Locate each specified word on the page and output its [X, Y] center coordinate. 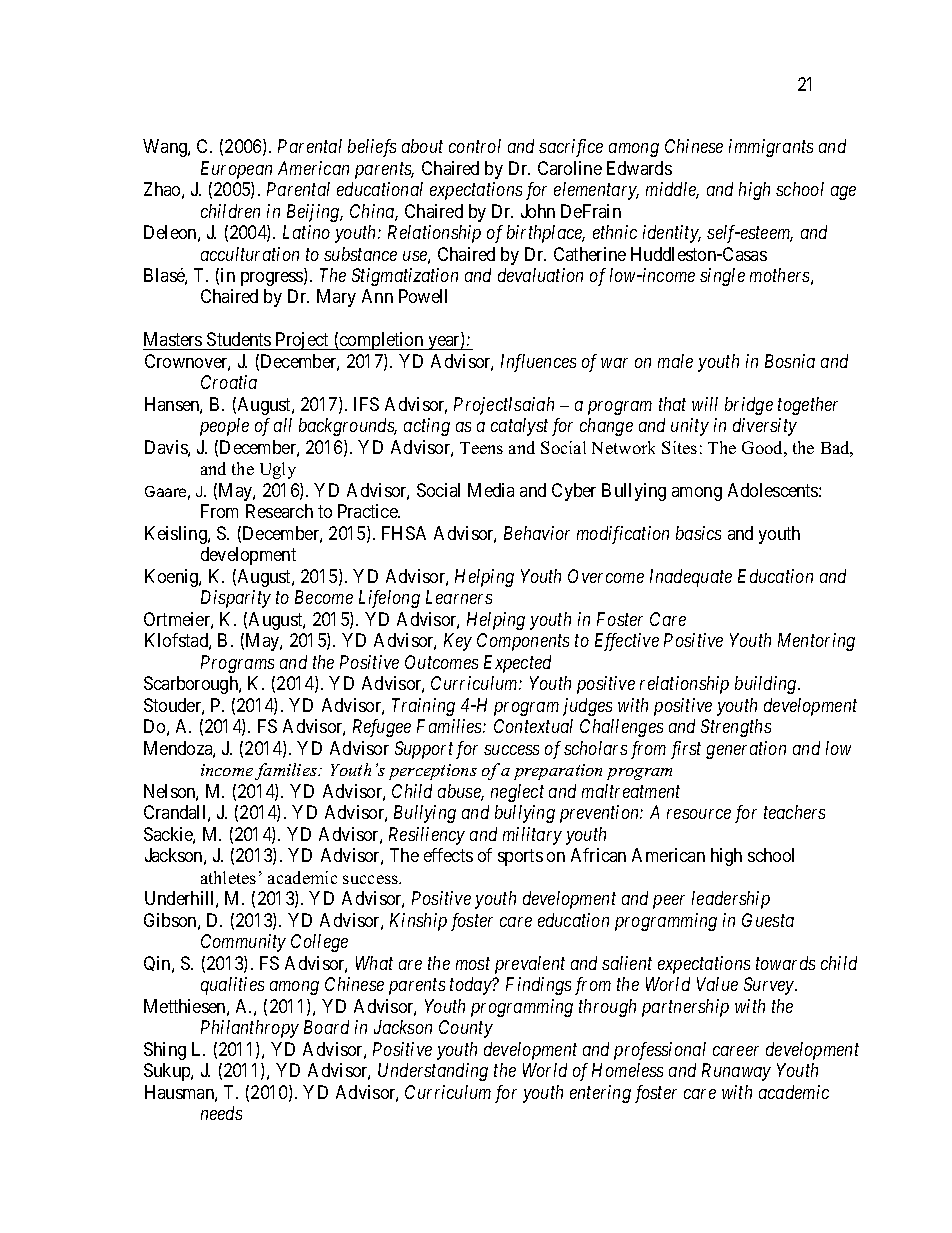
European [236, 170]
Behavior [537, 533]
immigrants [771, 148]
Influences [538, 363]
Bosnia [790, 361]
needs [221, 1113]
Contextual [533, 726]
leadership [731, 900]
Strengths [736, 728]
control [475, 146]
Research [279, 511]
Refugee [382, 728]
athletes [228, 877]
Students [239, 341]
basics [698, 533]
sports [520, 857]
